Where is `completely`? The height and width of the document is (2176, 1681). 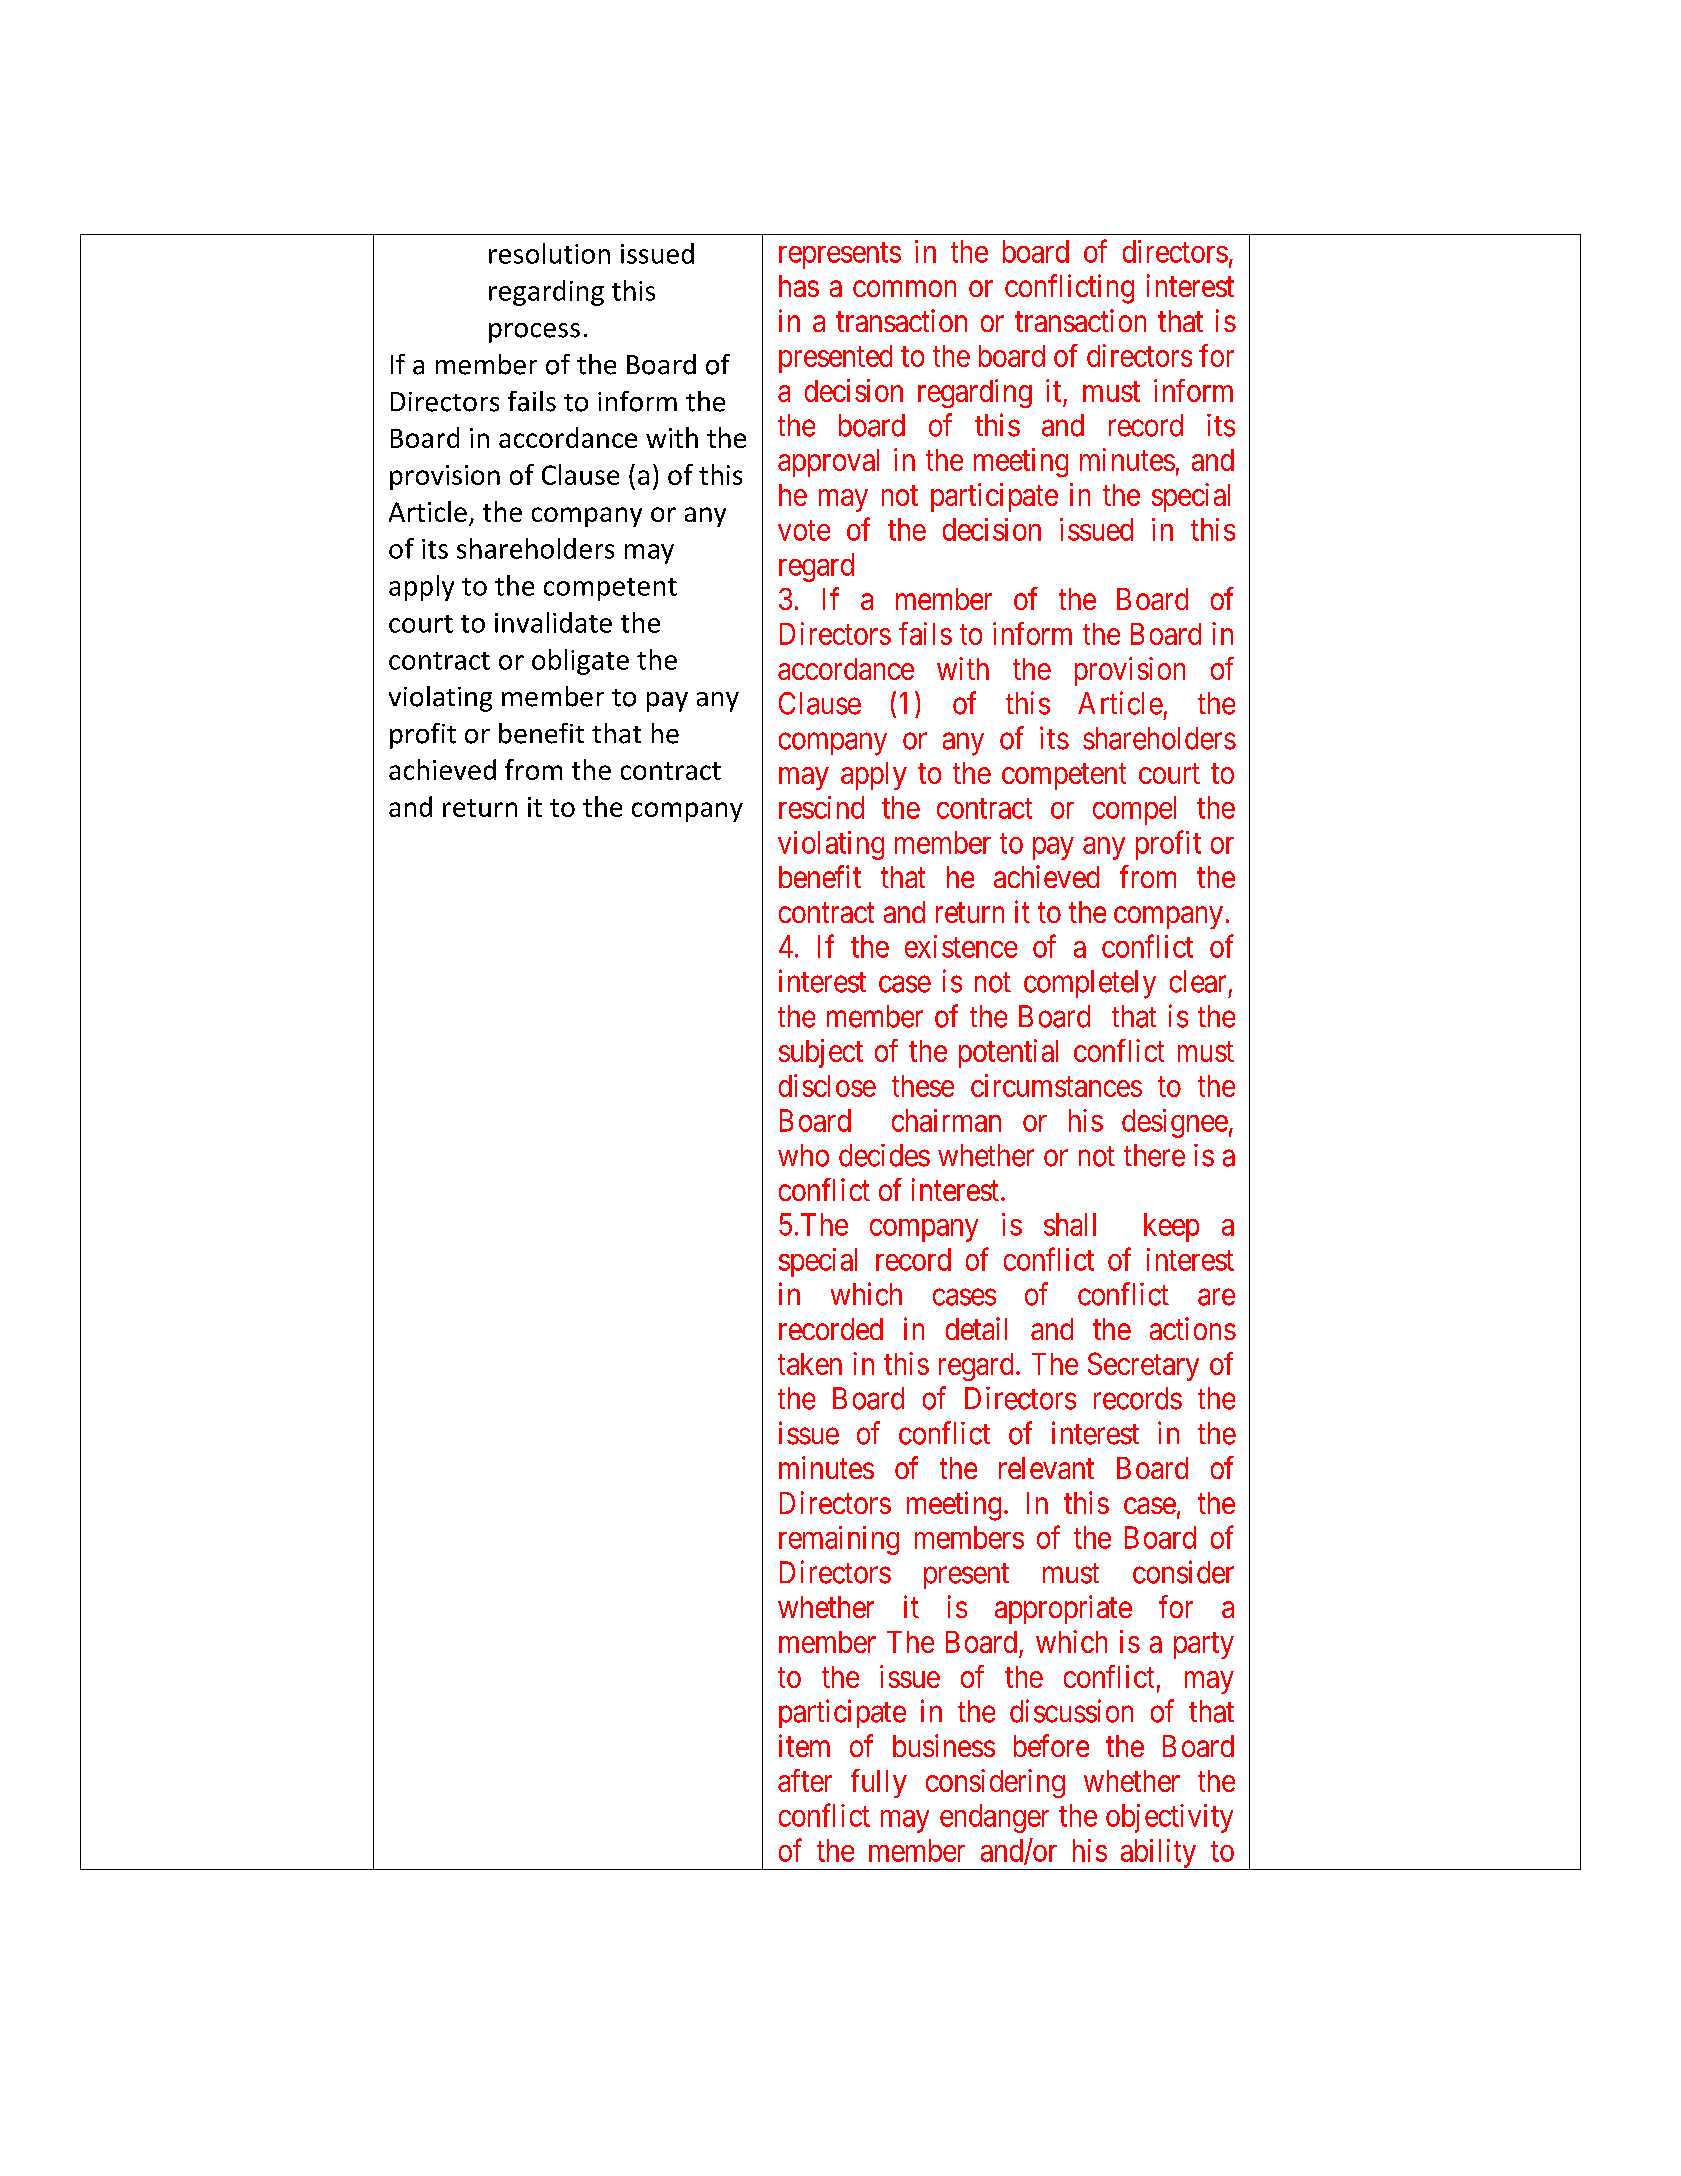
completely is located at coordinates (1090, 984).
